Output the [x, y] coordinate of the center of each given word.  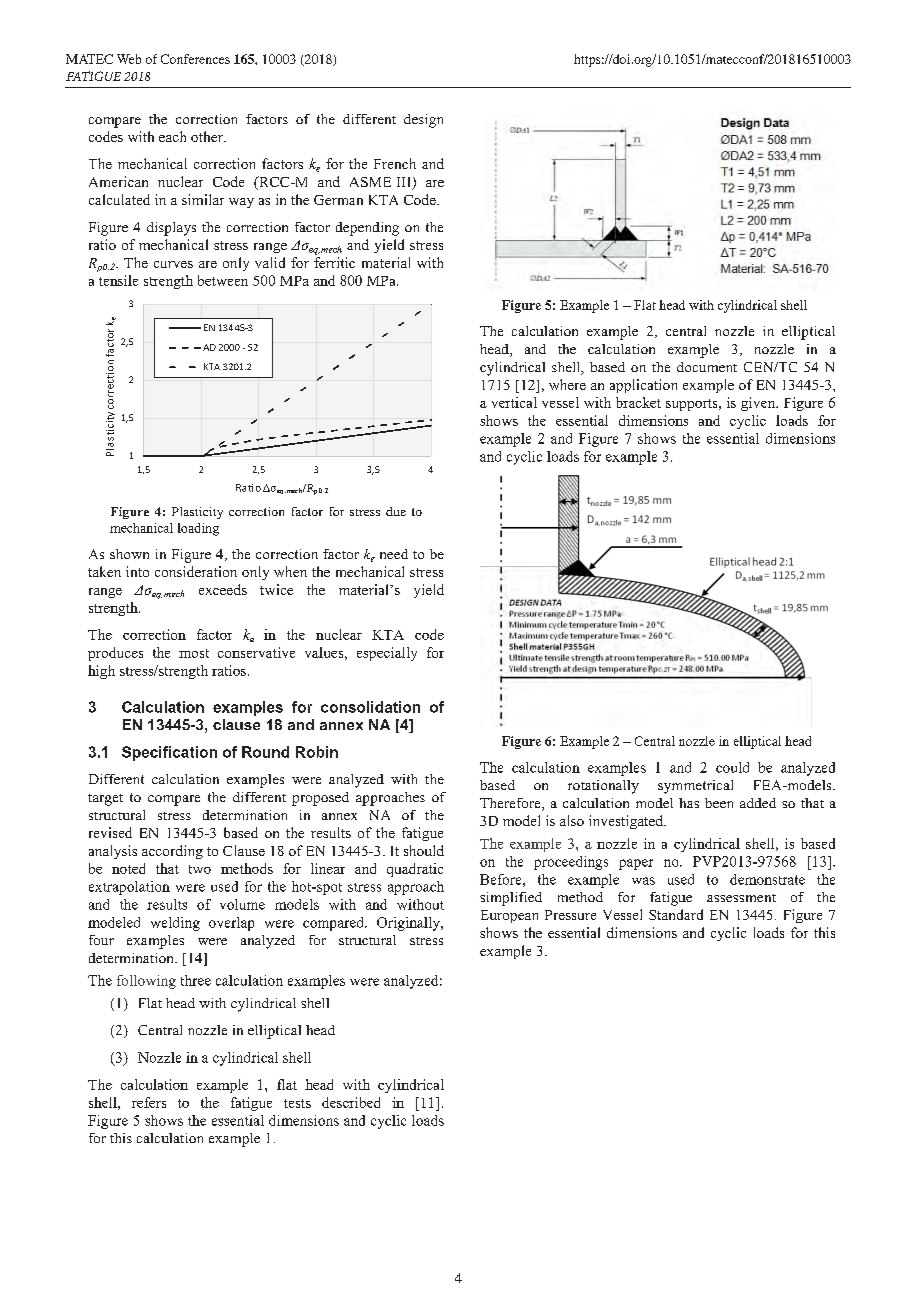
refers [149, 1102]
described [351, 1102]
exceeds [223, 589]
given [759, 404]
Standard [676, 914]
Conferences [195, 59]
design [423, 121]
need [394, 554]
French [395, 163]
